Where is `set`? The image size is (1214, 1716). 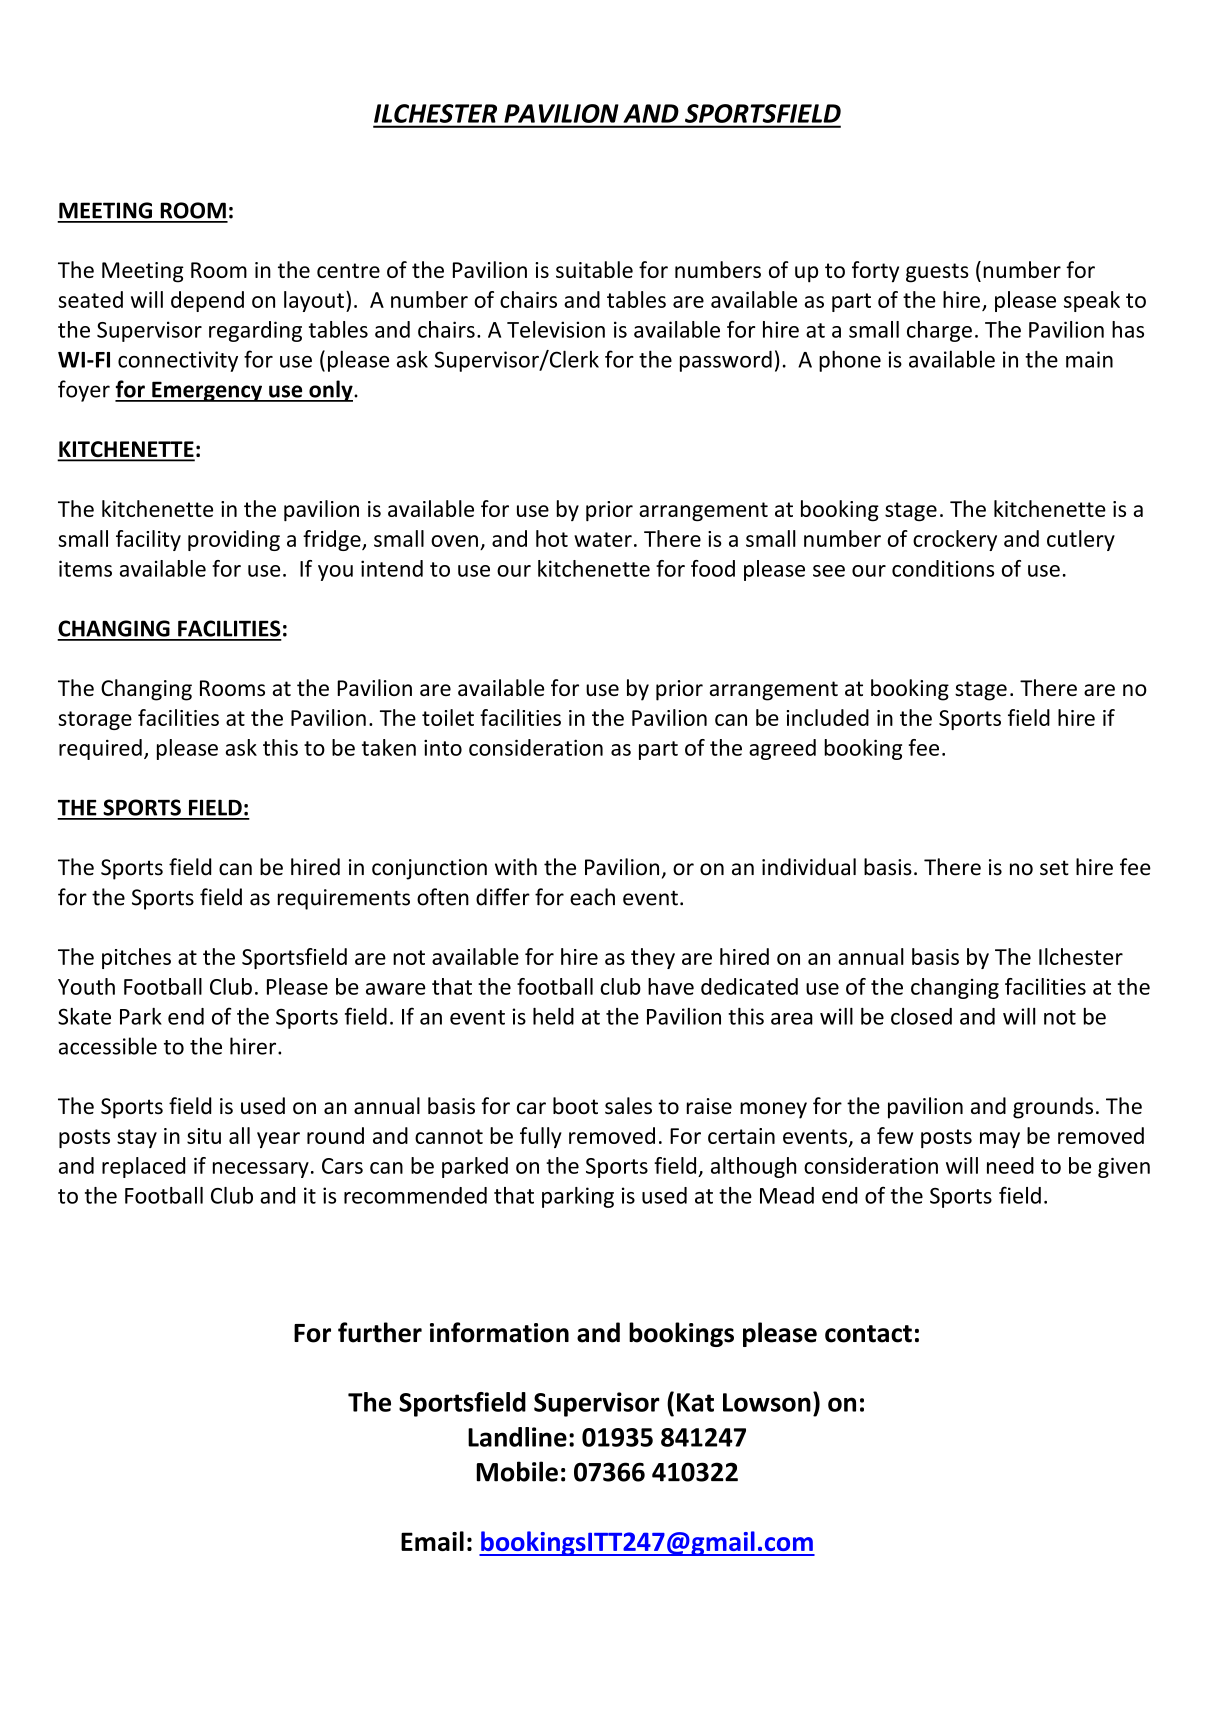
set is located at coordinates (1054, 868).
